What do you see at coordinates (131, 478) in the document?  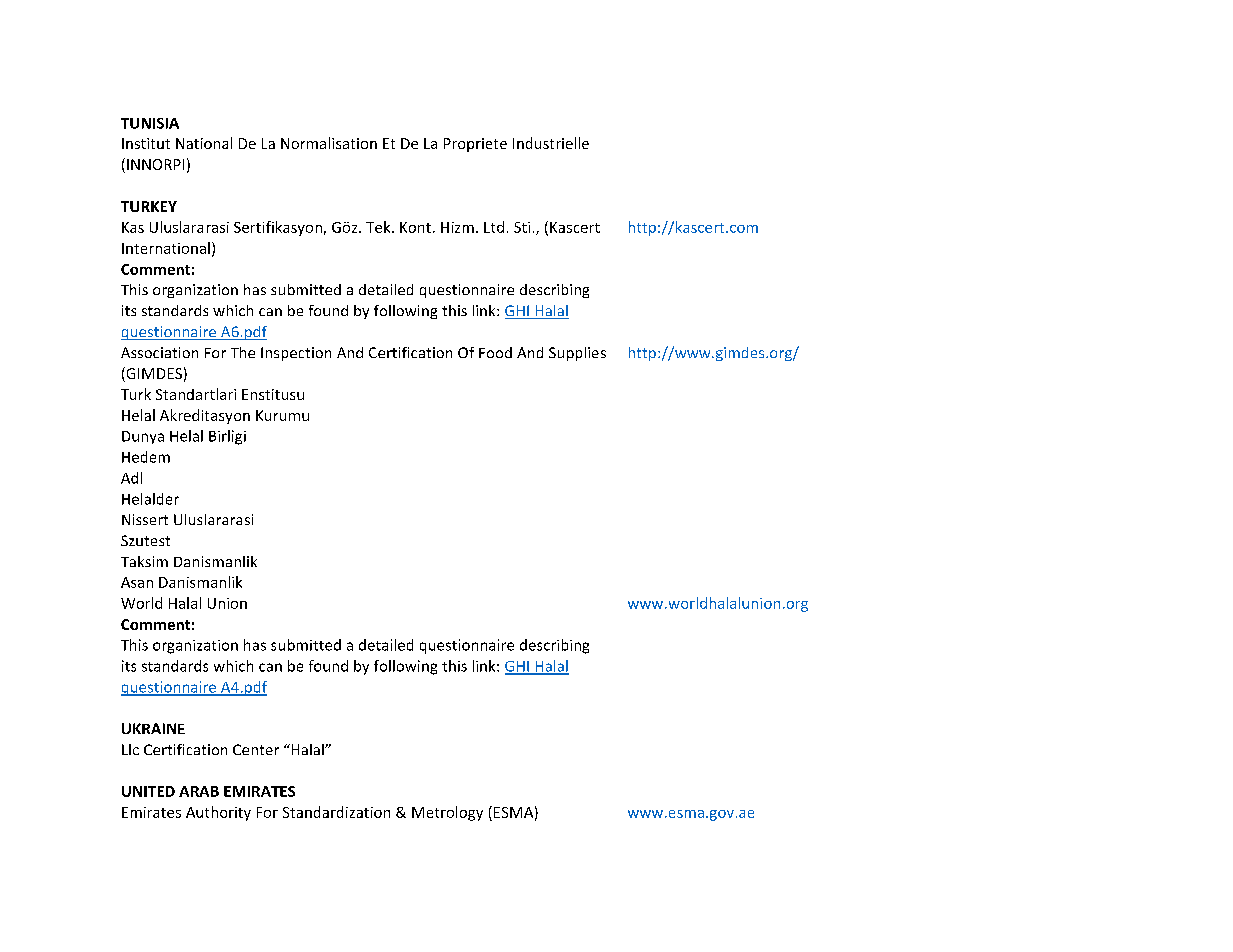 I see `Adl` at bounding box center [131, 478].
